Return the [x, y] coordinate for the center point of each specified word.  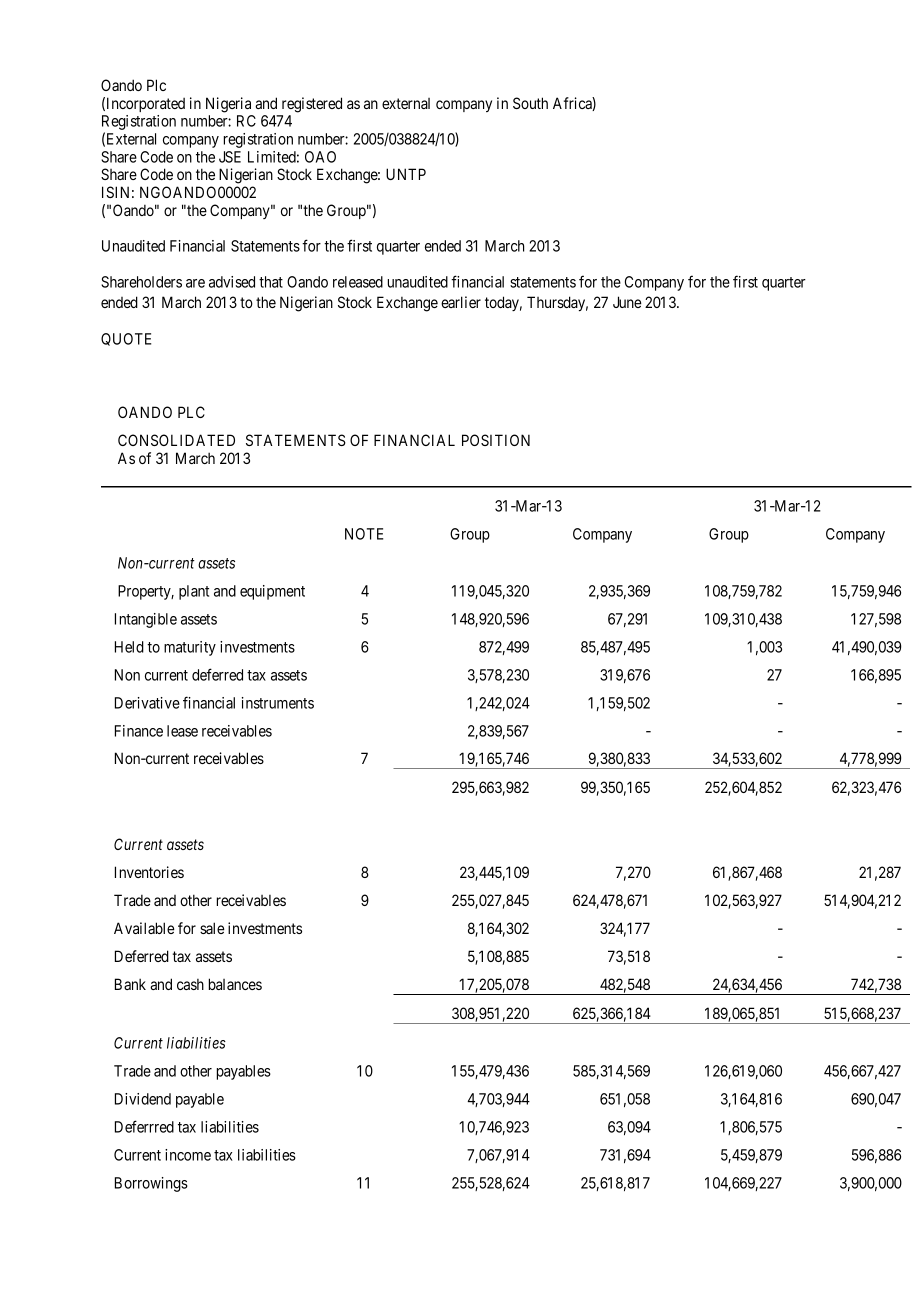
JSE [230, 157]
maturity [190, 648]
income [188, 1155]
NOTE [364, 534]
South [530, 103]
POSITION [496, 440]
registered [312, 105]
